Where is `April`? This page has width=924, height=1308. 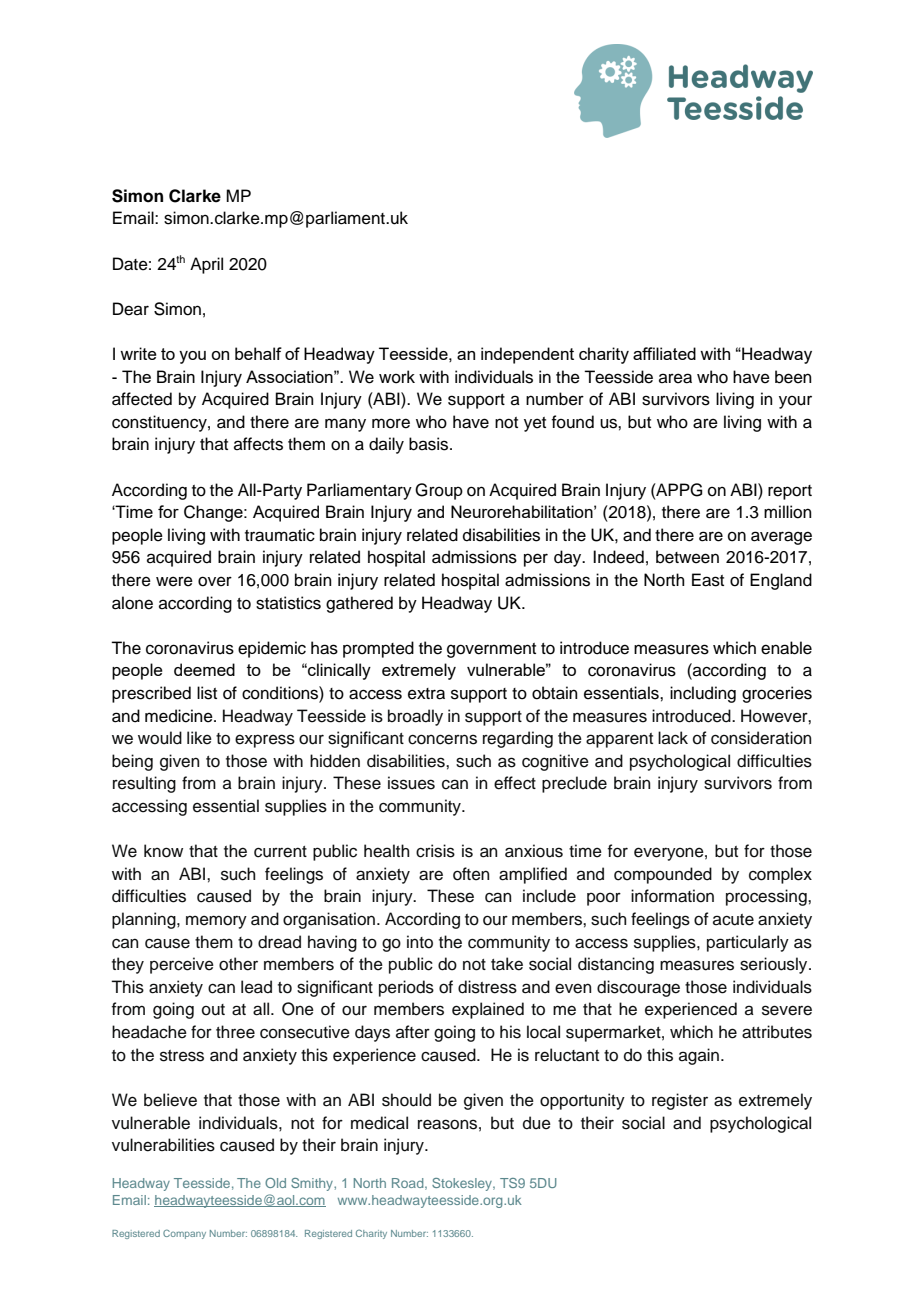
April is located at coordinates (206, 265).
